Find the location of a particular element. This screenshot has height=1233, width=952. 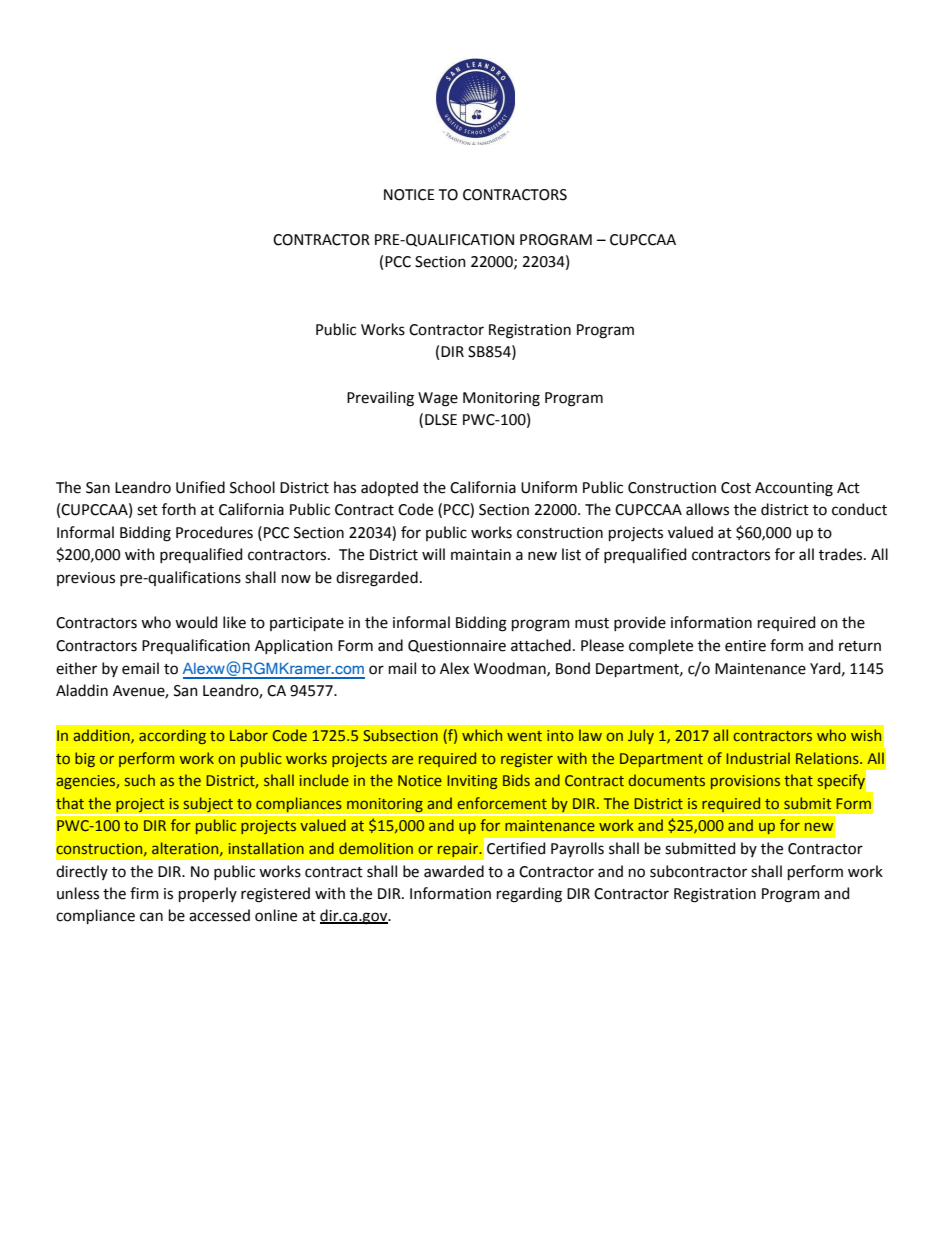

Cost is located at coordinates (736, 488).
